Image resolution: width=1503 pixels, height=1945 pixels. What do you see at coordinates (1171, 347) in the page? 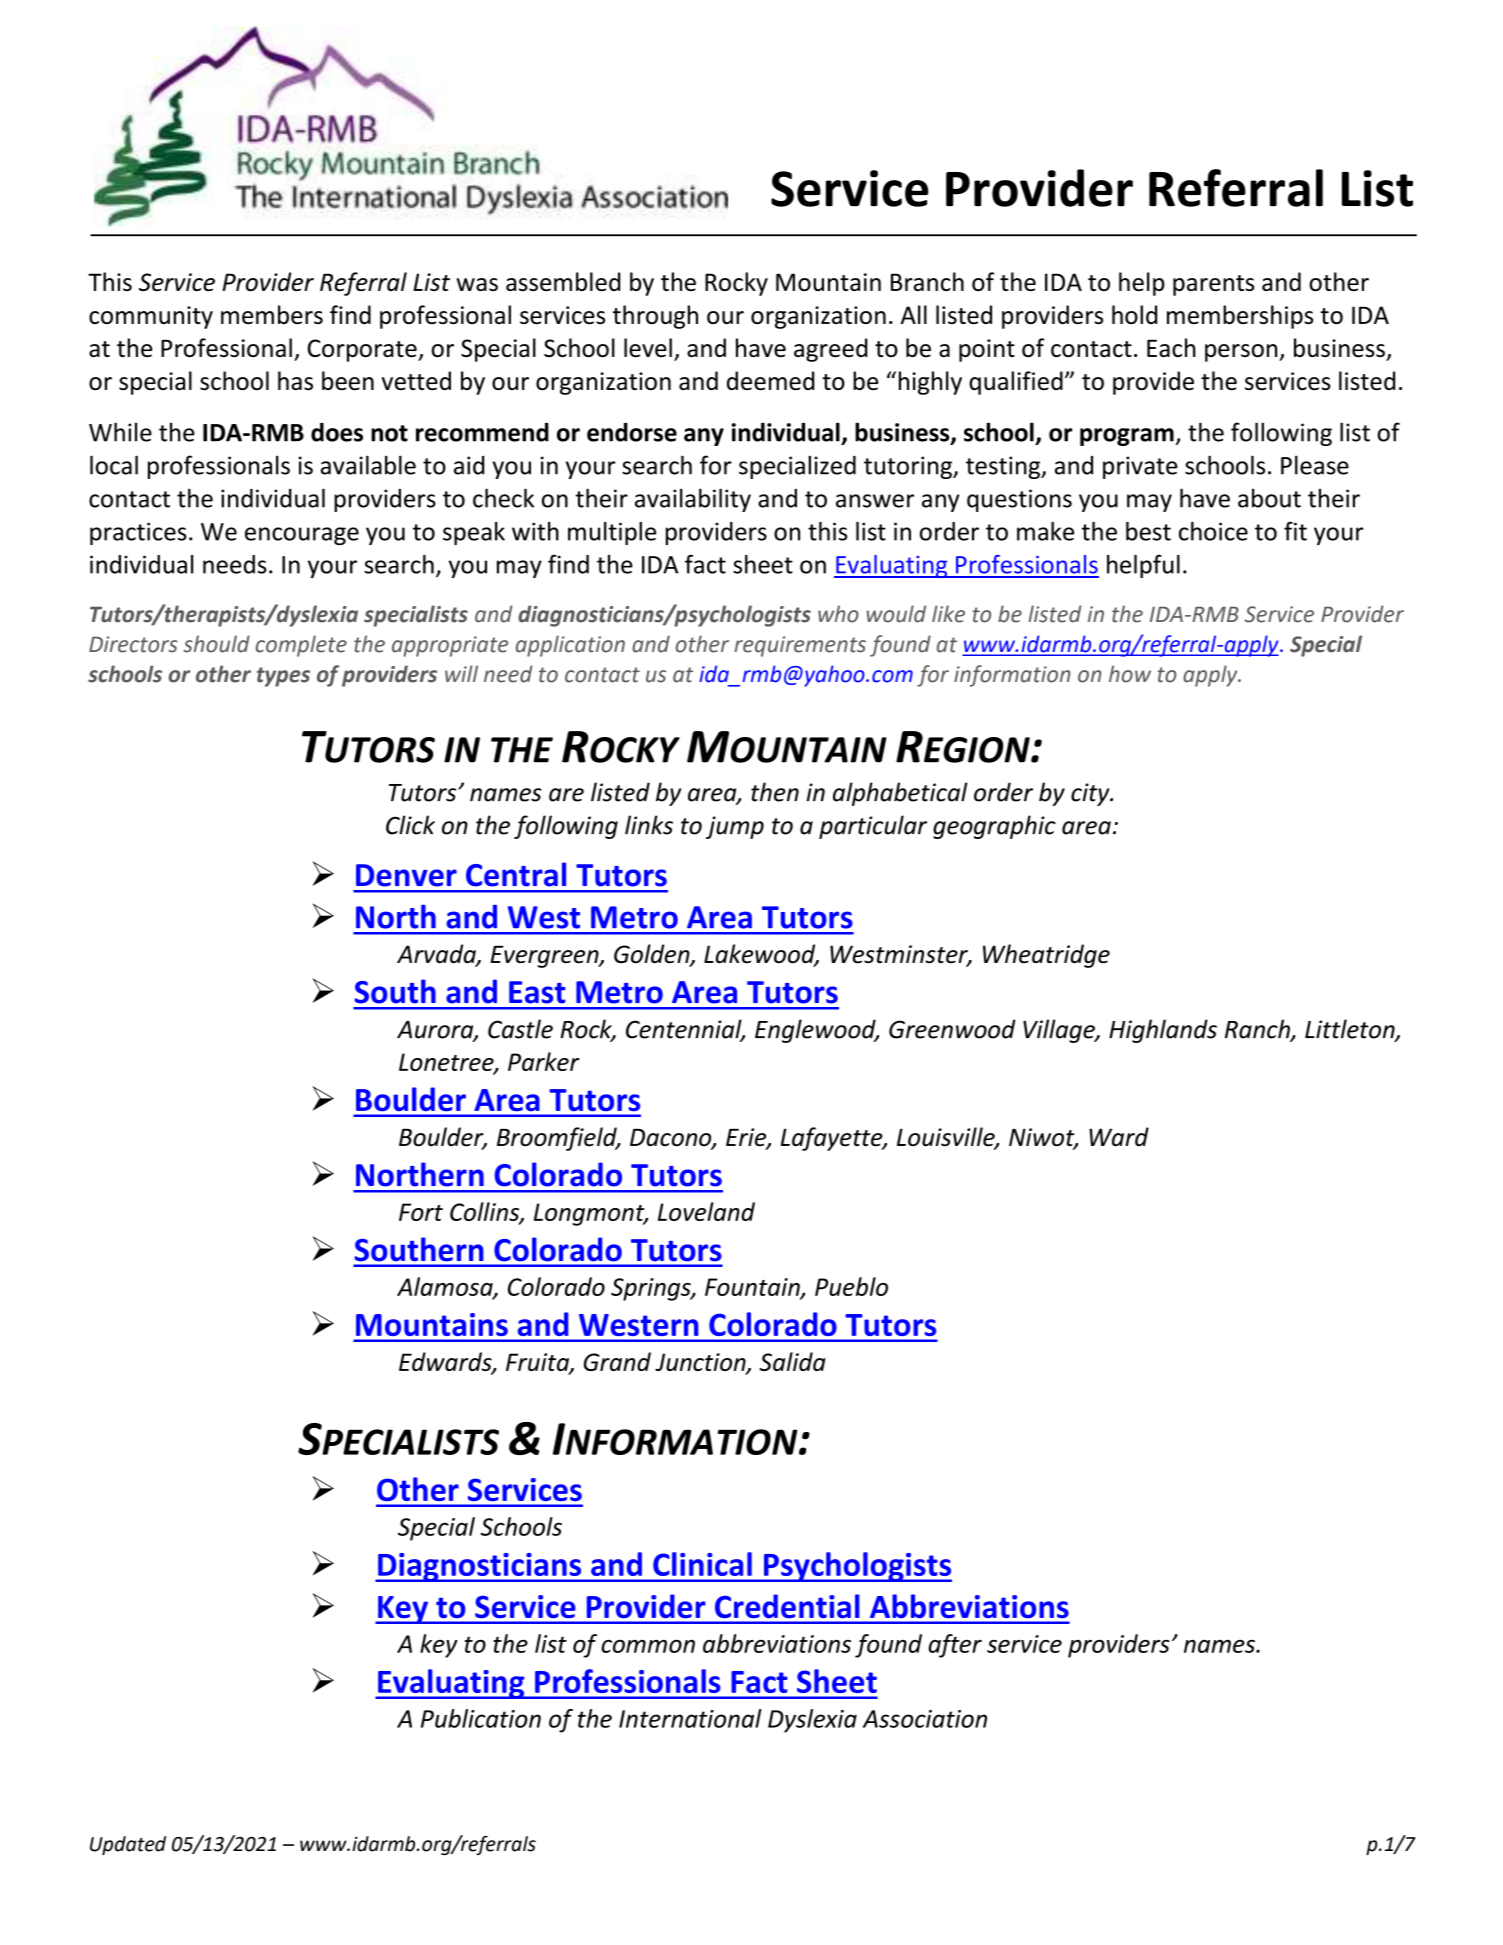
I see `Each` at bounding box center [1171, 347].
